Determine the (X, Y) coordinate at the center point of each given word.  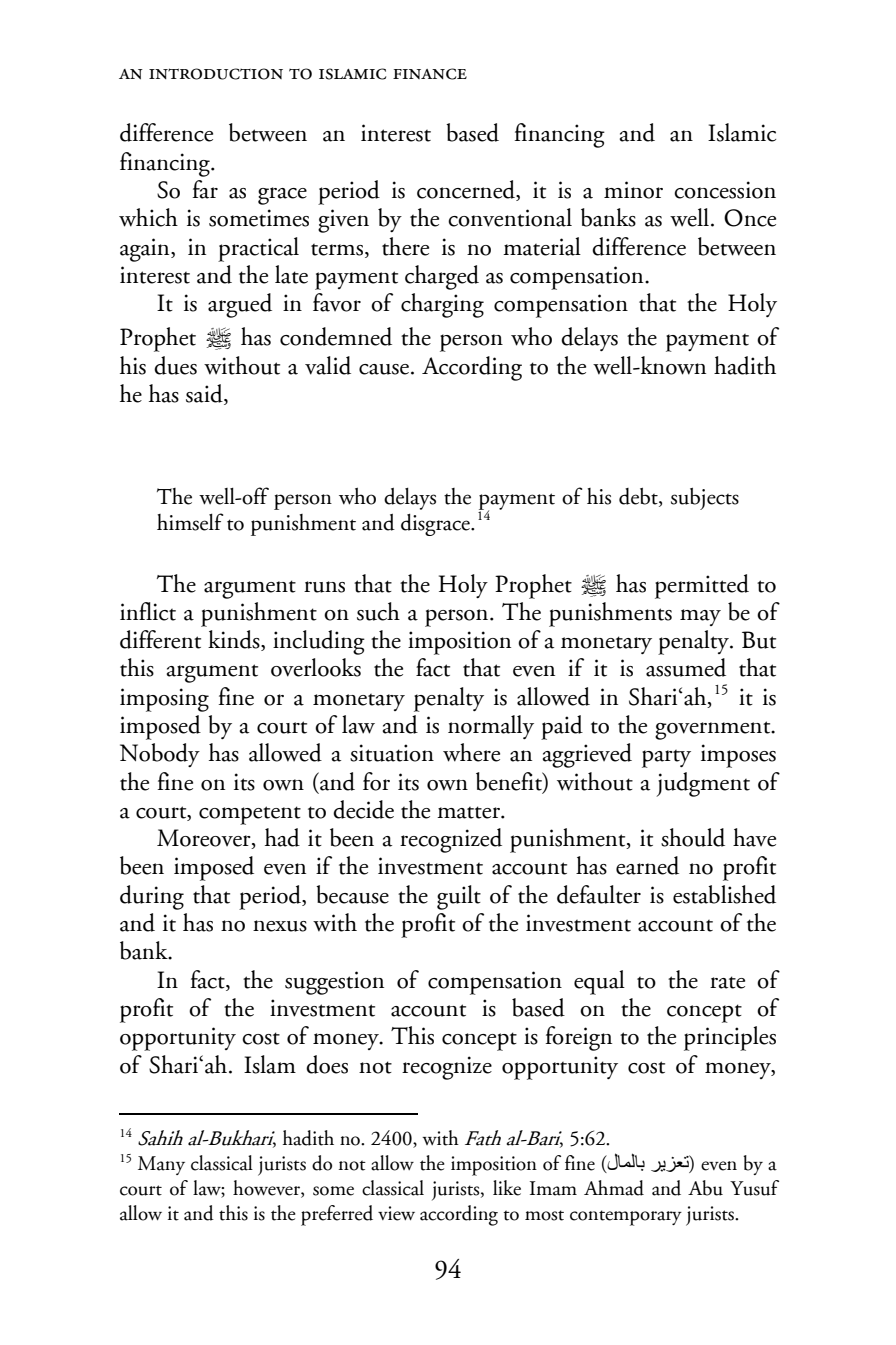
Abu (705, 1188)
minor (633, 190)
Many (161, 1165)
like (507, 1188)
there (405, 246)
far (205, 189)
